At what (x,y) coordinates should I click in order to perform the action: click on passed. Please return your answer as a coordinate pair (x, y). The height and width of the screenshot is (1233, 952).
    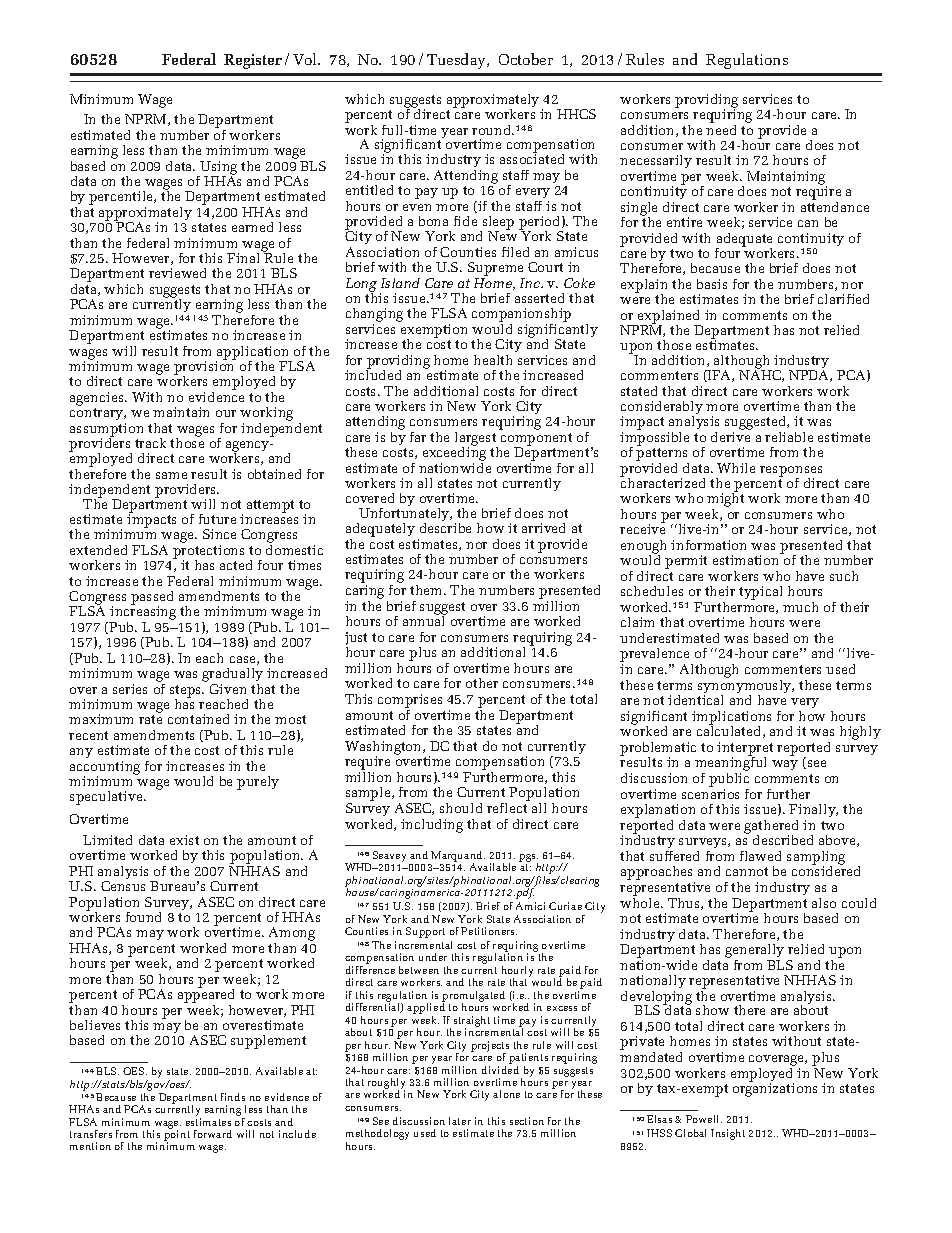
    Looking at the image, I should click on (152, 599).
